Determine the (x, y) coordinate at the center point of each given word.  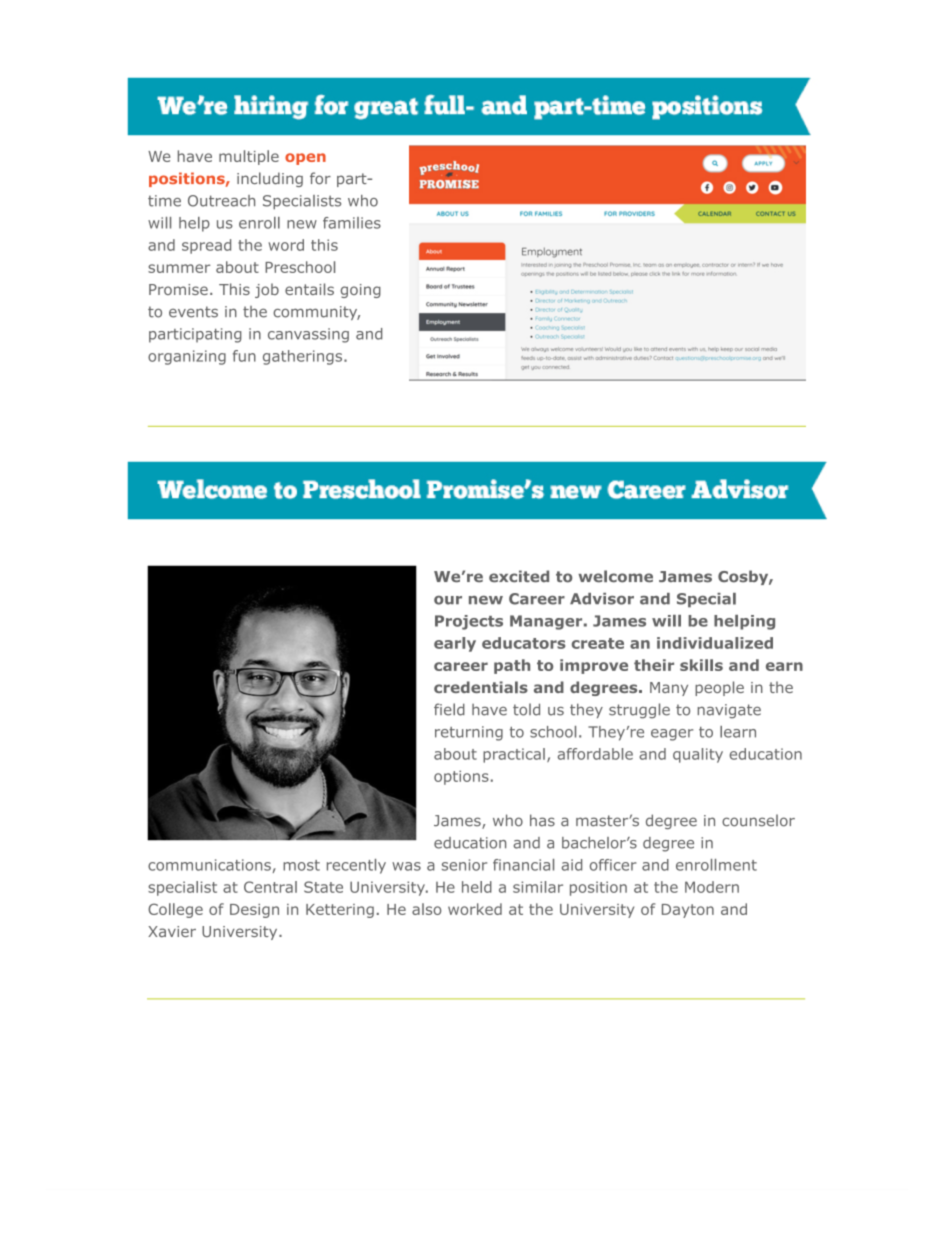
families (352, 223)
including (270, 179)
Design (254, 911)
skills (701, 665)
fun (244, 356)
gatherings (304, 357)
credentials (481, 687)
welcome (615, 576)
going (361, 291)
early (455, 644)
